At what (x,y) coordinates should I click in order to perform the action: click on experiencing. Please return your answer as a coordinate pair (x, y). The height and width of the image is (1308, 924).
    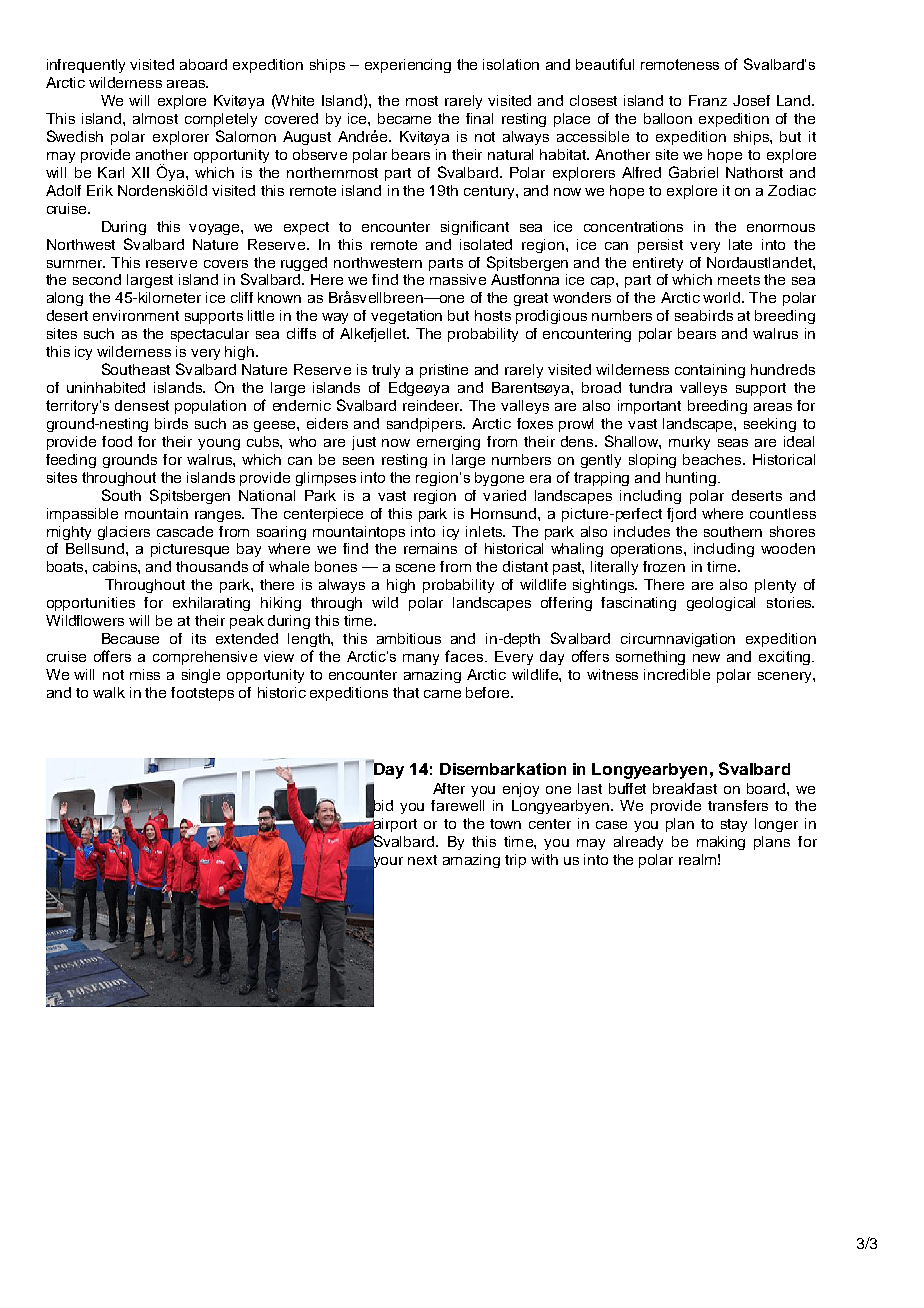
    Looking at the image, I should click on (408, 66).
